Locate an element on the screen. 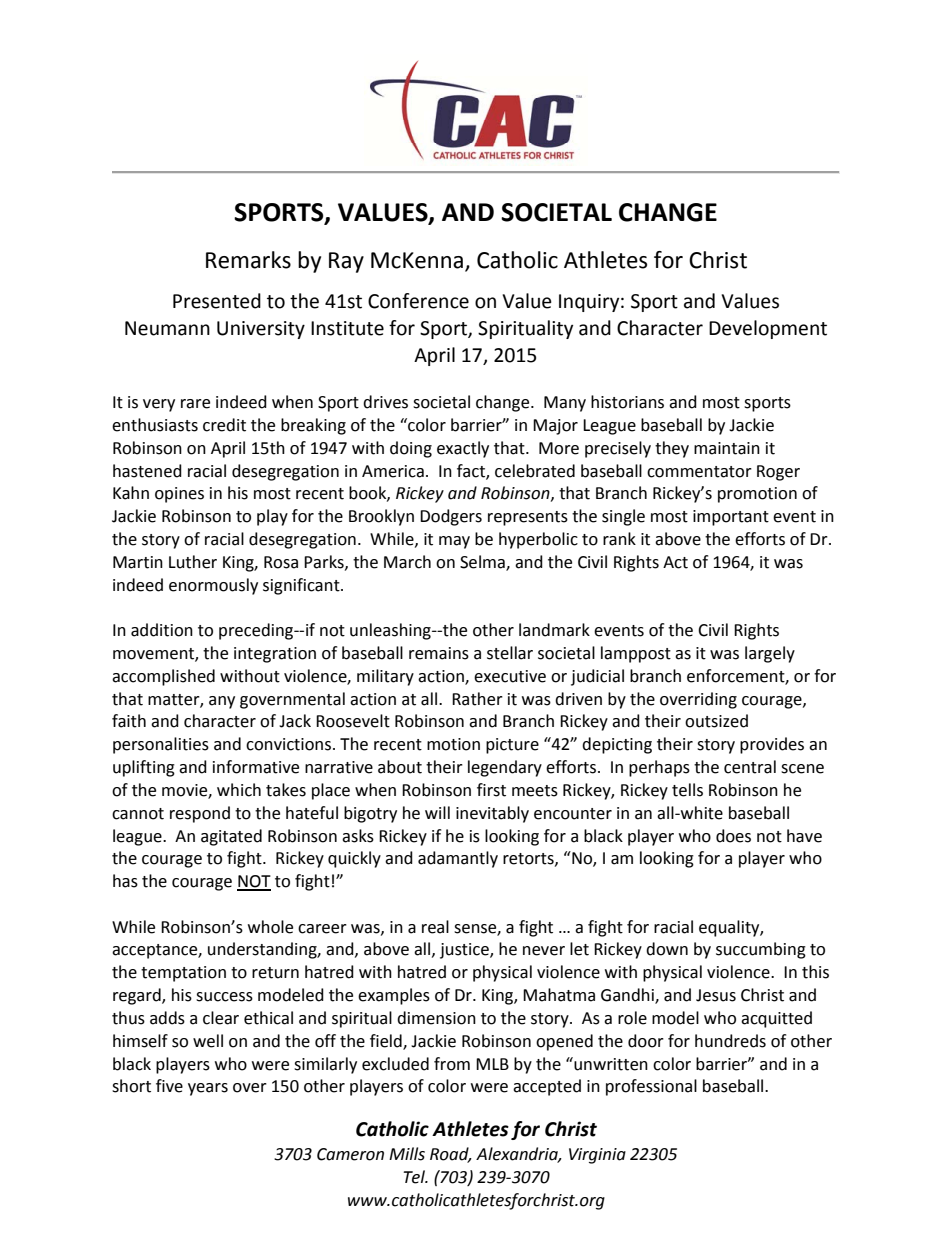 This screenshot has height=1233, width=952. years is located at coordinates (208, 1089).
